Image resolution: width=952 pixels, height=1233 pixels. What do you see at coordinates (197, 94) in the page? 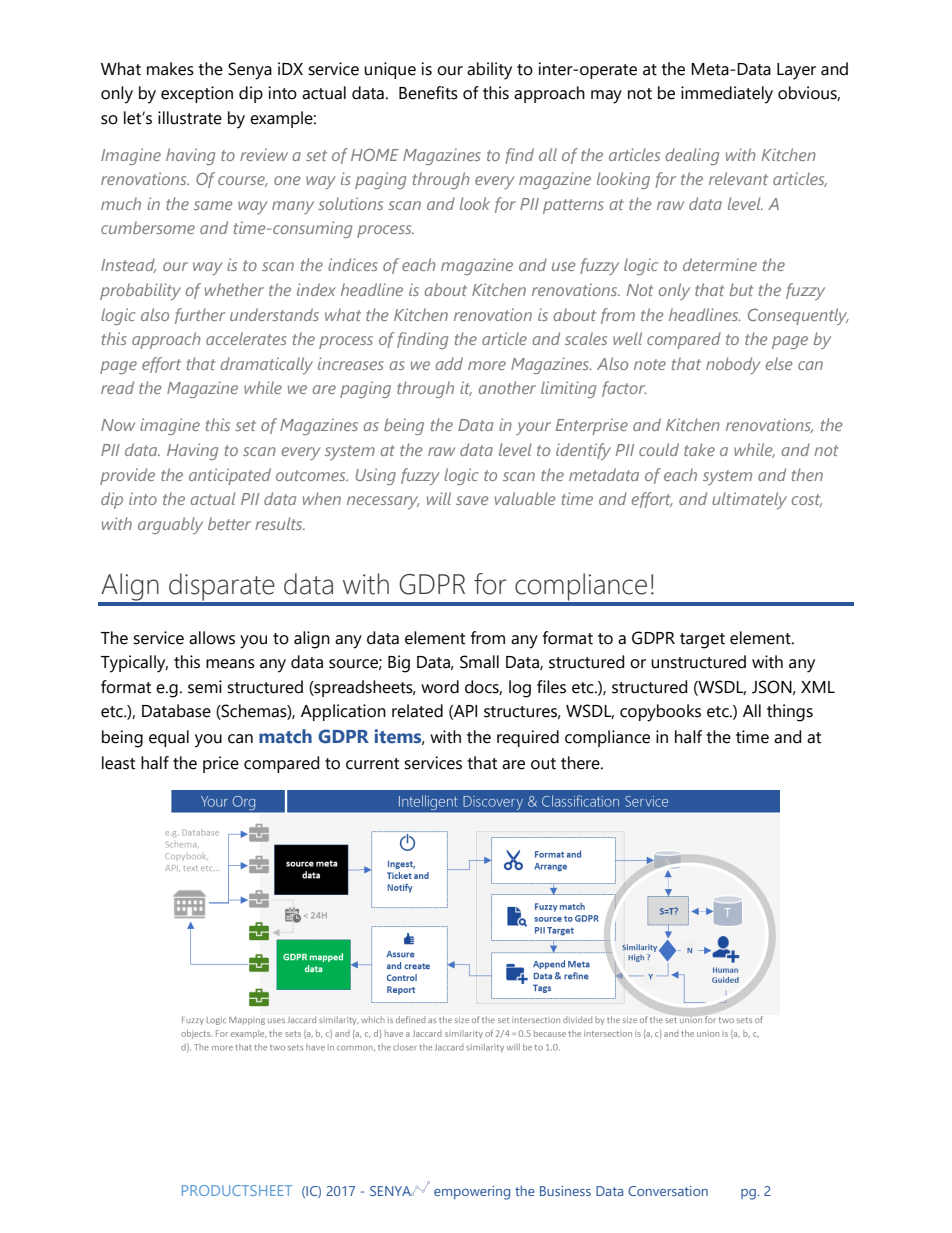
I see `exception` at bounding box center [197, 94].
